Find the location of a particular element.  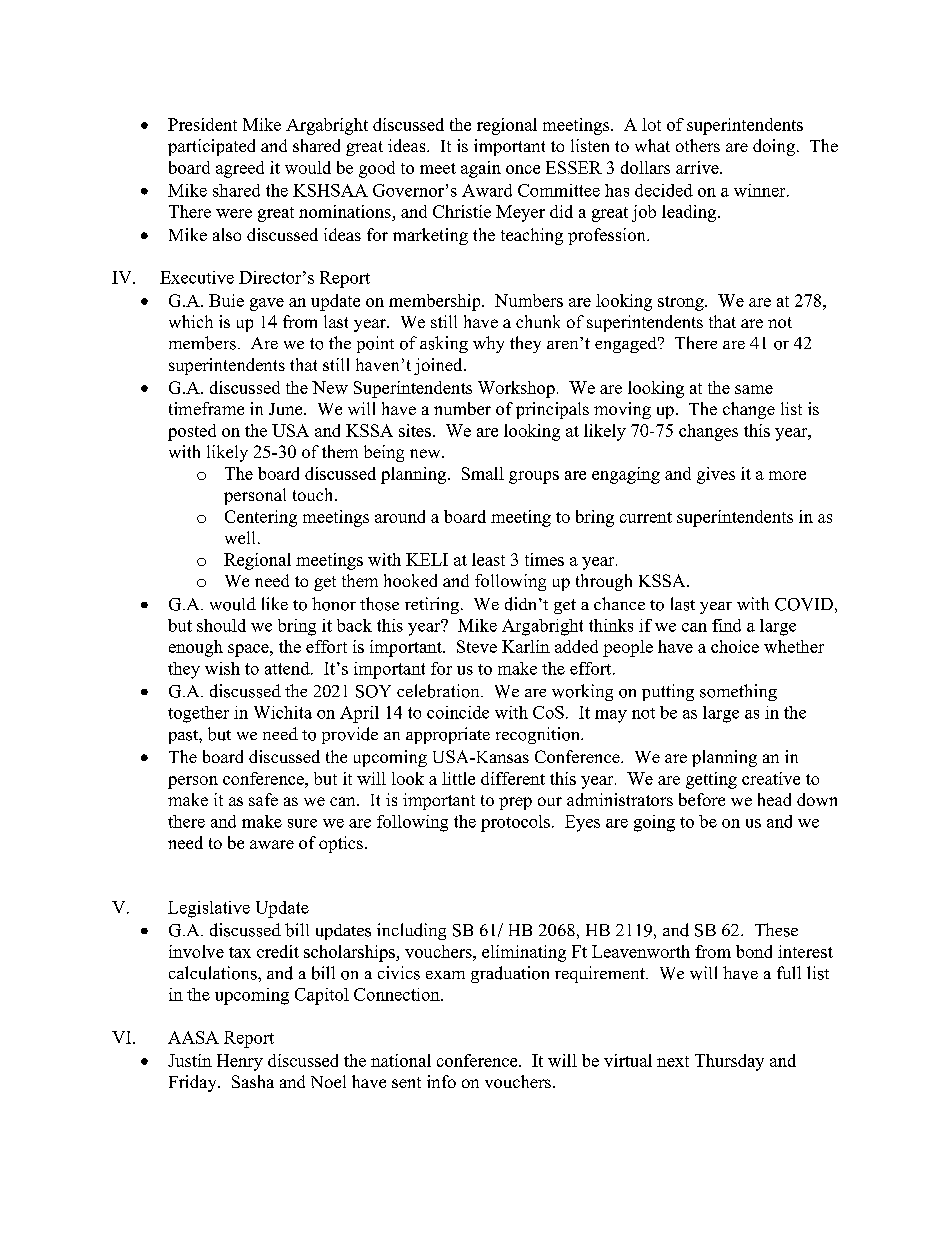

protocols is located at coordinates (515, 823).
